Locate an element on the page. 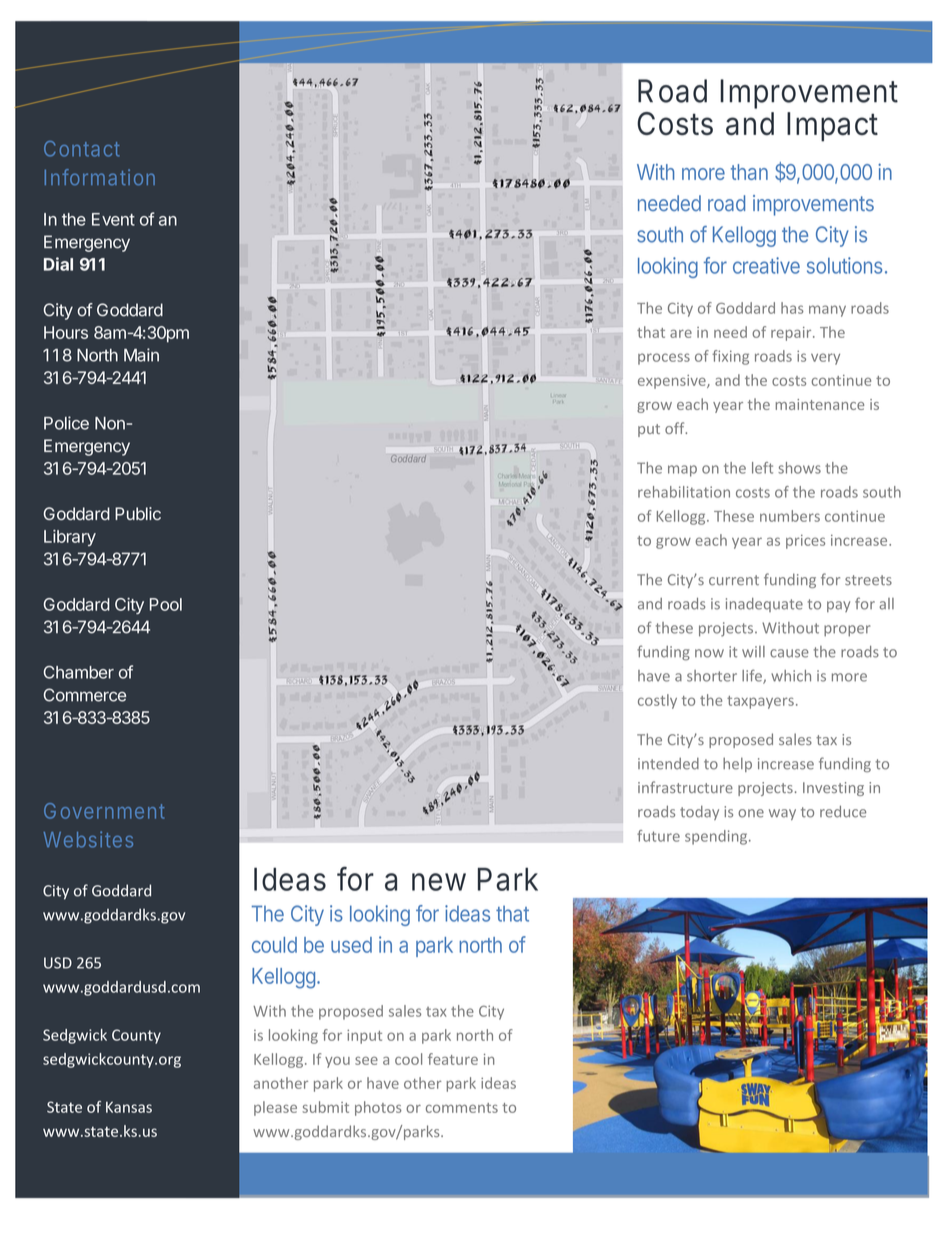 The image size is (952, 1233). Websites is located at coordinates (88, 839).
